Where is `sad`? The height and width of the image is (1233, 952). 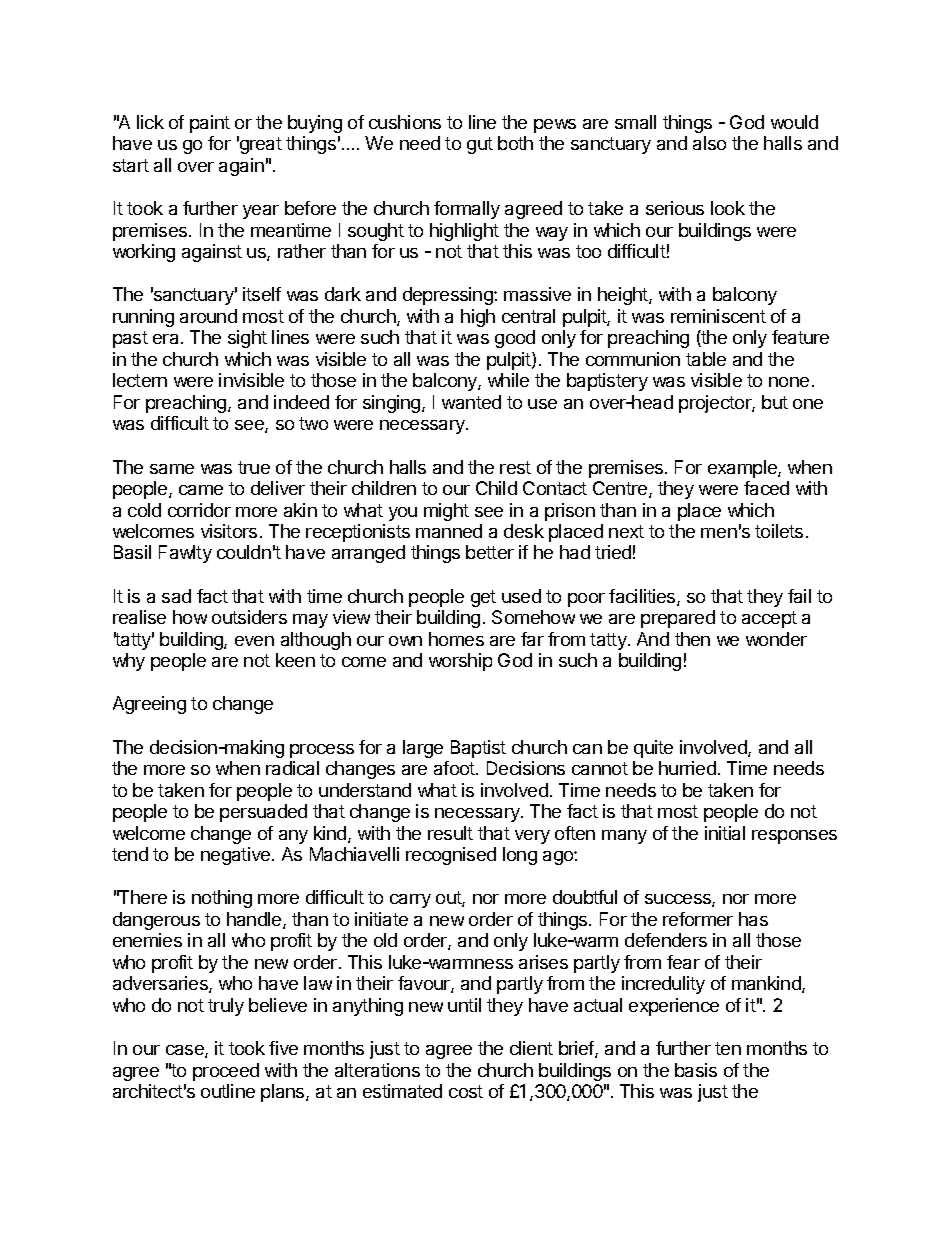
sad is located at coordinates (176, 596).
